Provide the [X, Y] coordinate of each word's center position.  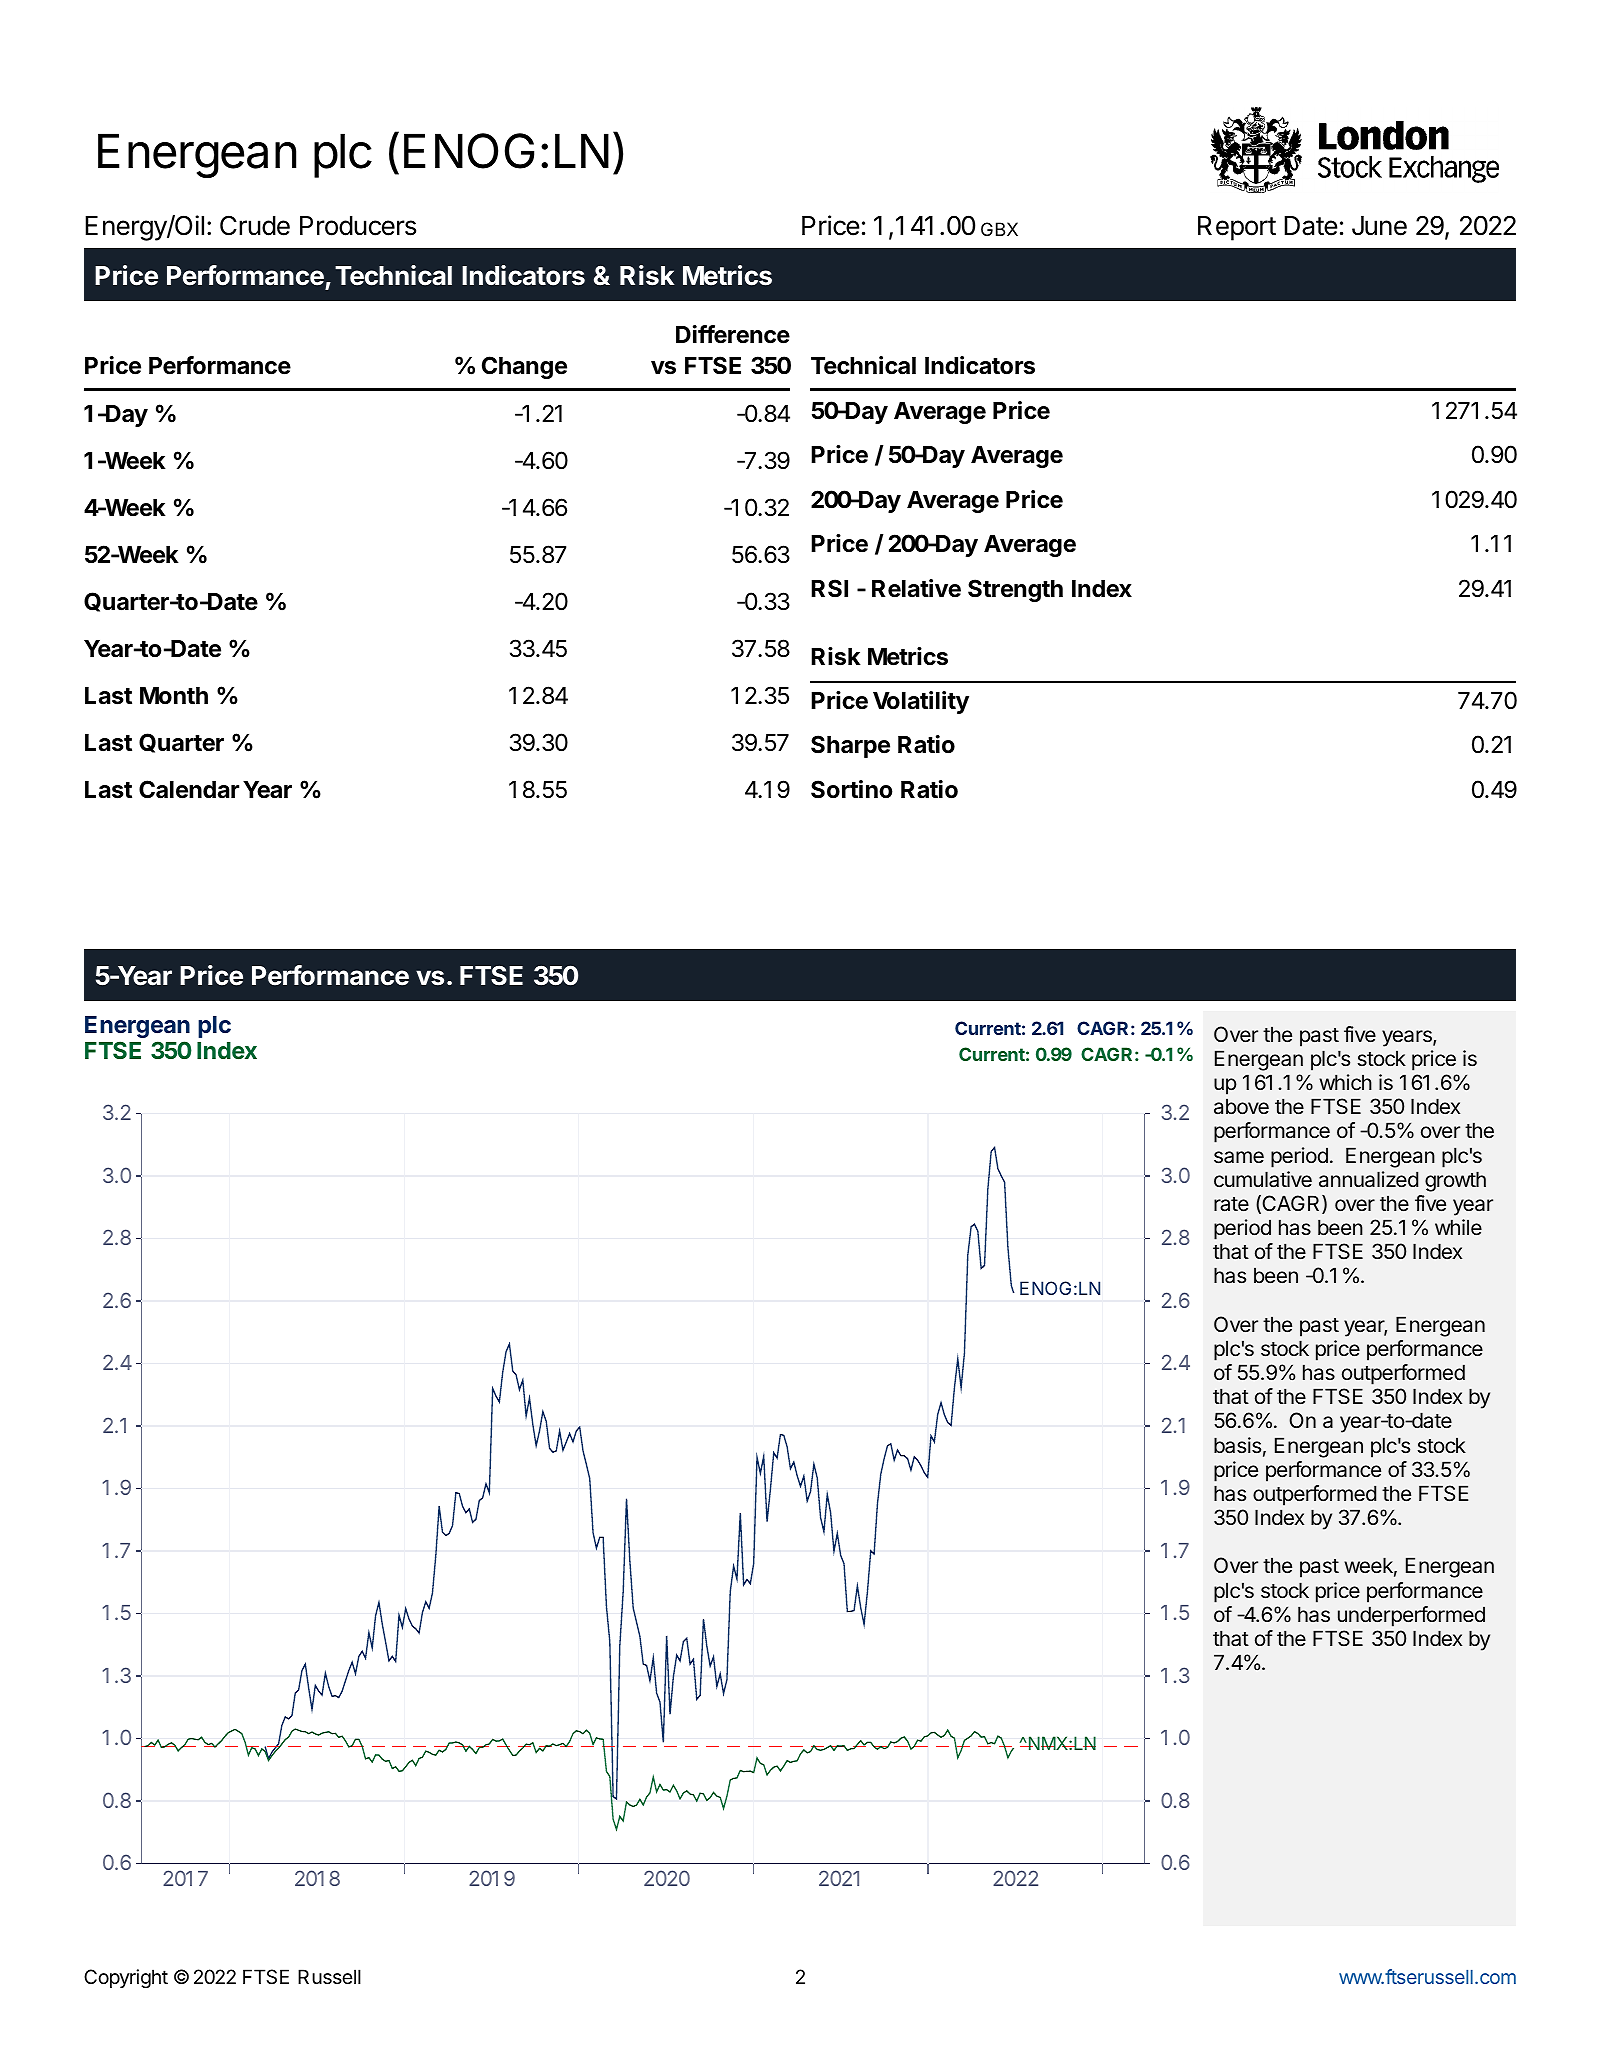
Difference [733, 334]
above [1241, 1106]
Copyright [126, 1979]
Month [174, 696]
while [1458, 1227]
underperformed [1411, 1616]
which [1345, 1082]
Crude [255, 225]
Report [1237, 228]
